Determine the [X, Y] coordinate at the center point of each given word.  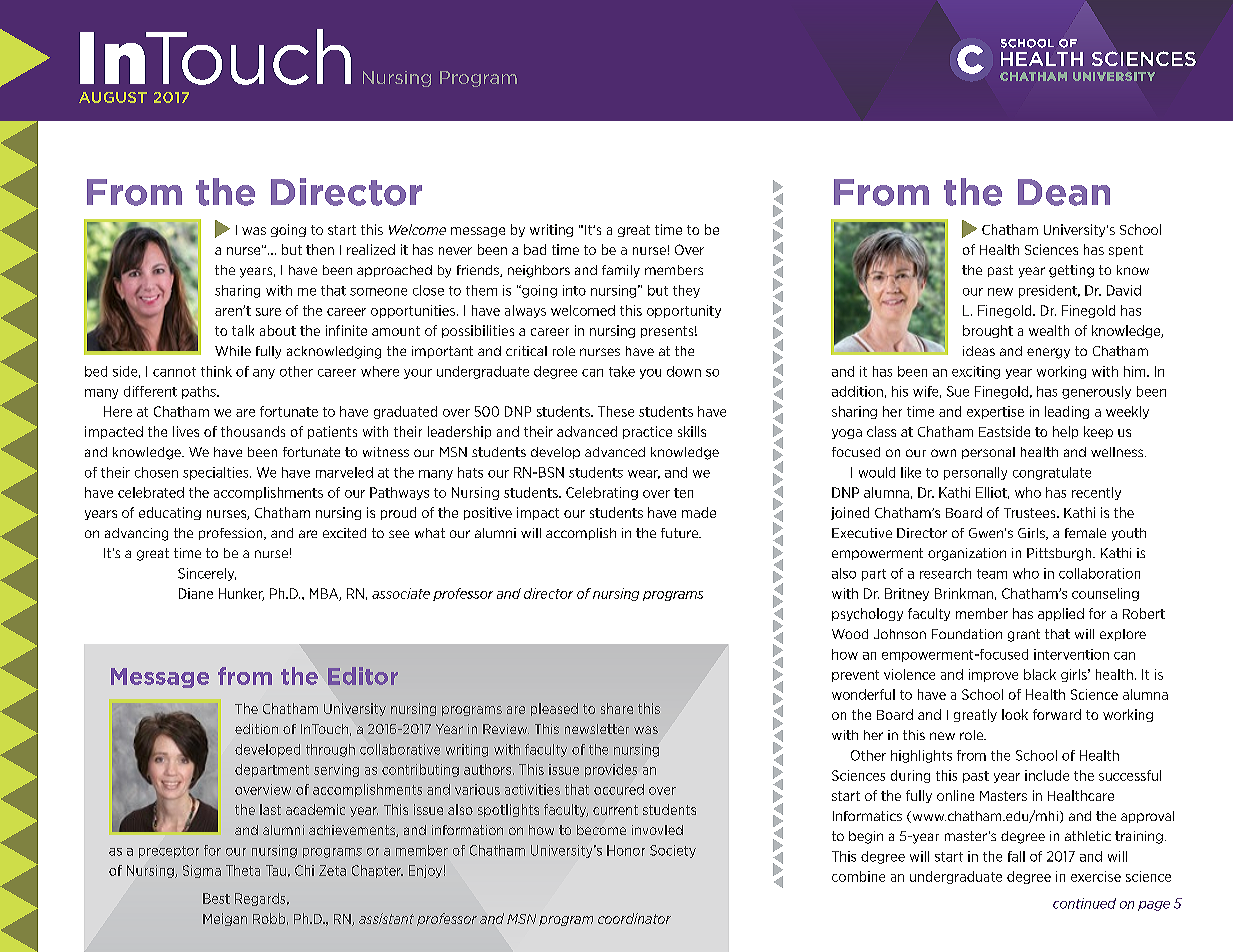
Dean [1064, 192]
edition [256, 729]
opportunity [684, 311]
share [617, 708]
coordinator [634, 918]
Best [216, 898]
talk [243, 330]
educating [170, 513]
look [1015, 714]
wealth [1049, 330]
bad [535, 249]
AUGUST [113, 97]
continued [1084, 903]
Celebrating [602, 493]
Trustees [1031, 513]
